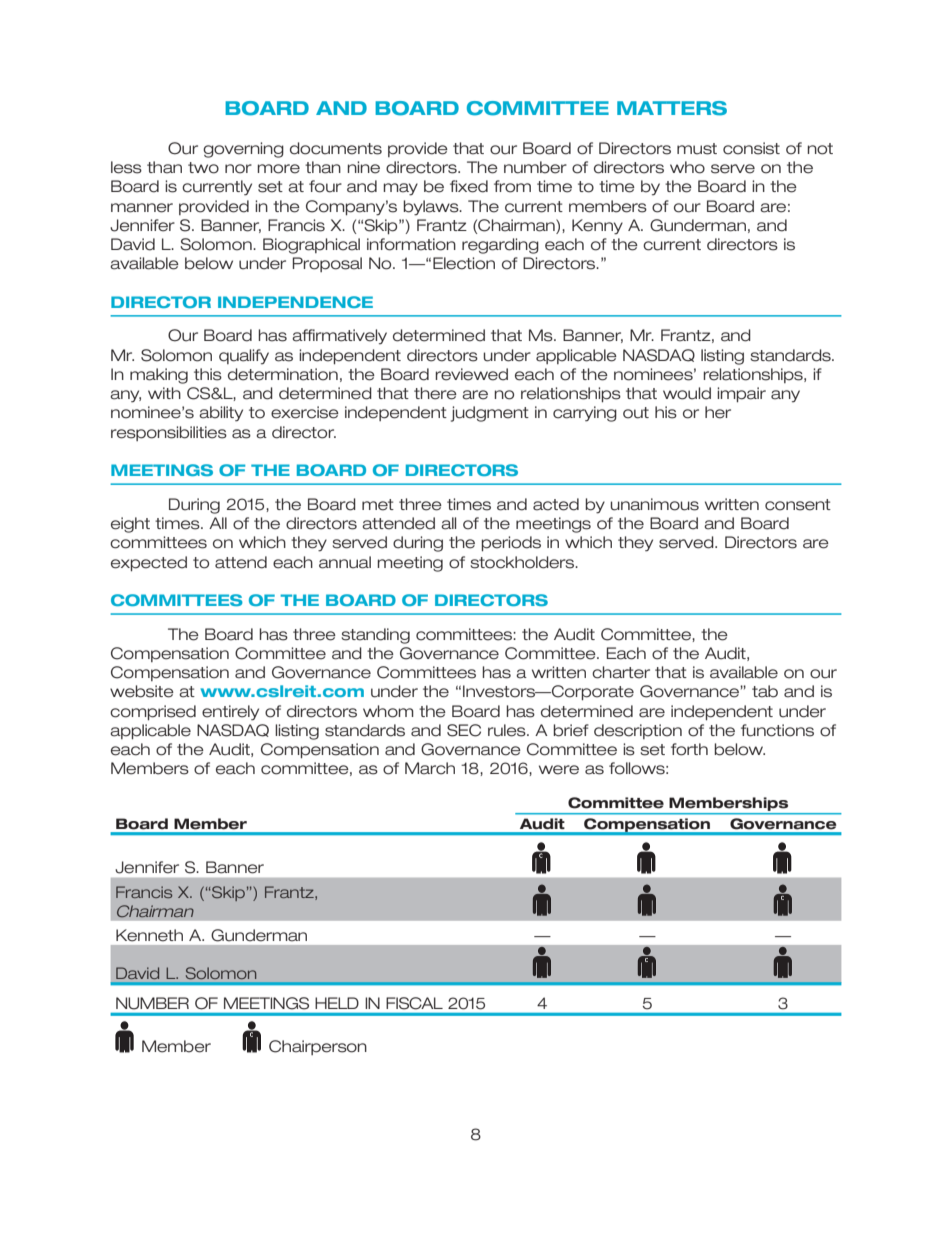 Image resolution: width=952 pixels, height=1241 pixels. Describe the element at coordinates (318, 1047) in the image. I see `Chairperson` at that location.
